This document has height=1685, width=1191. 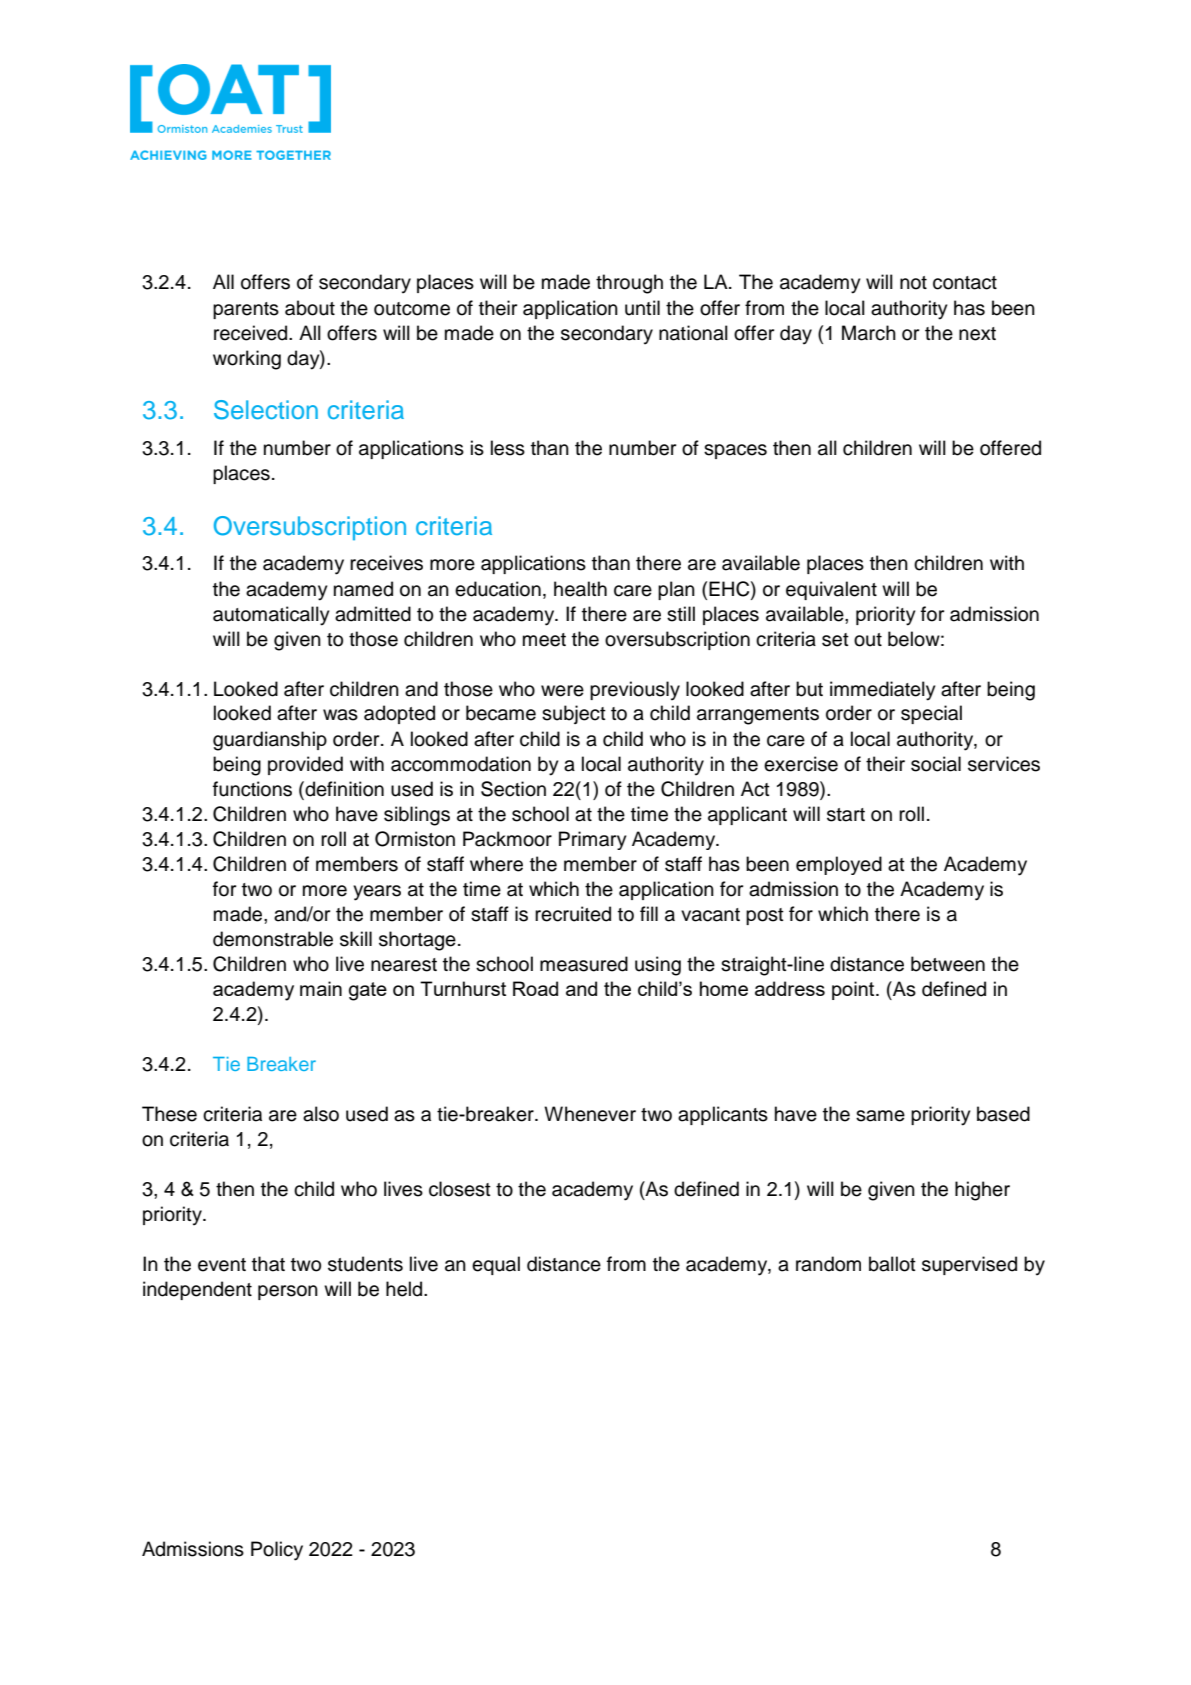 What do you see at coordinates (880, 1116) in the document?
I see `same` at bounding box center [880, 1116].
